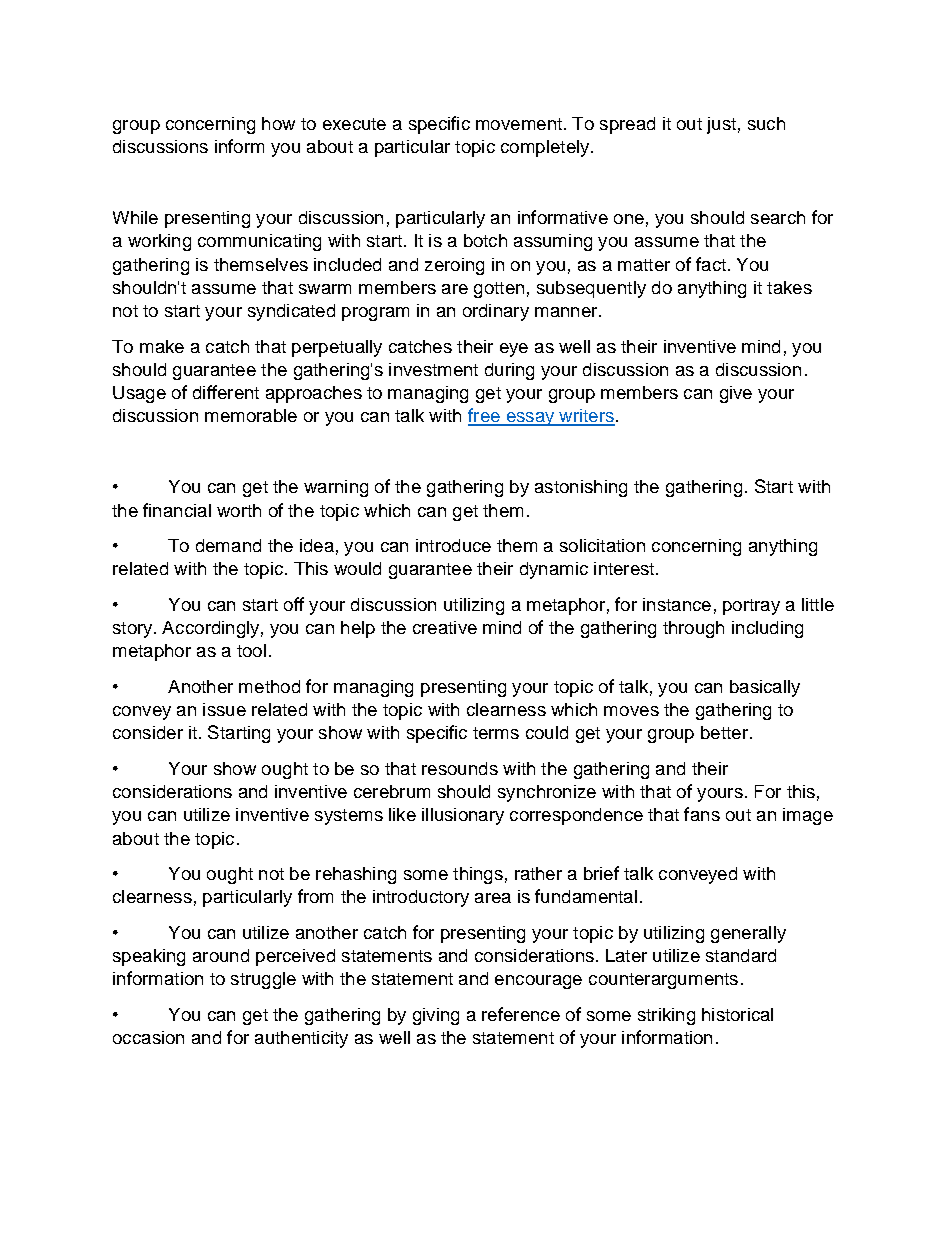 This page has height=1233, width=952. Describe the element at coordinates (519, 124) in the page. I see `movement` at that location.
